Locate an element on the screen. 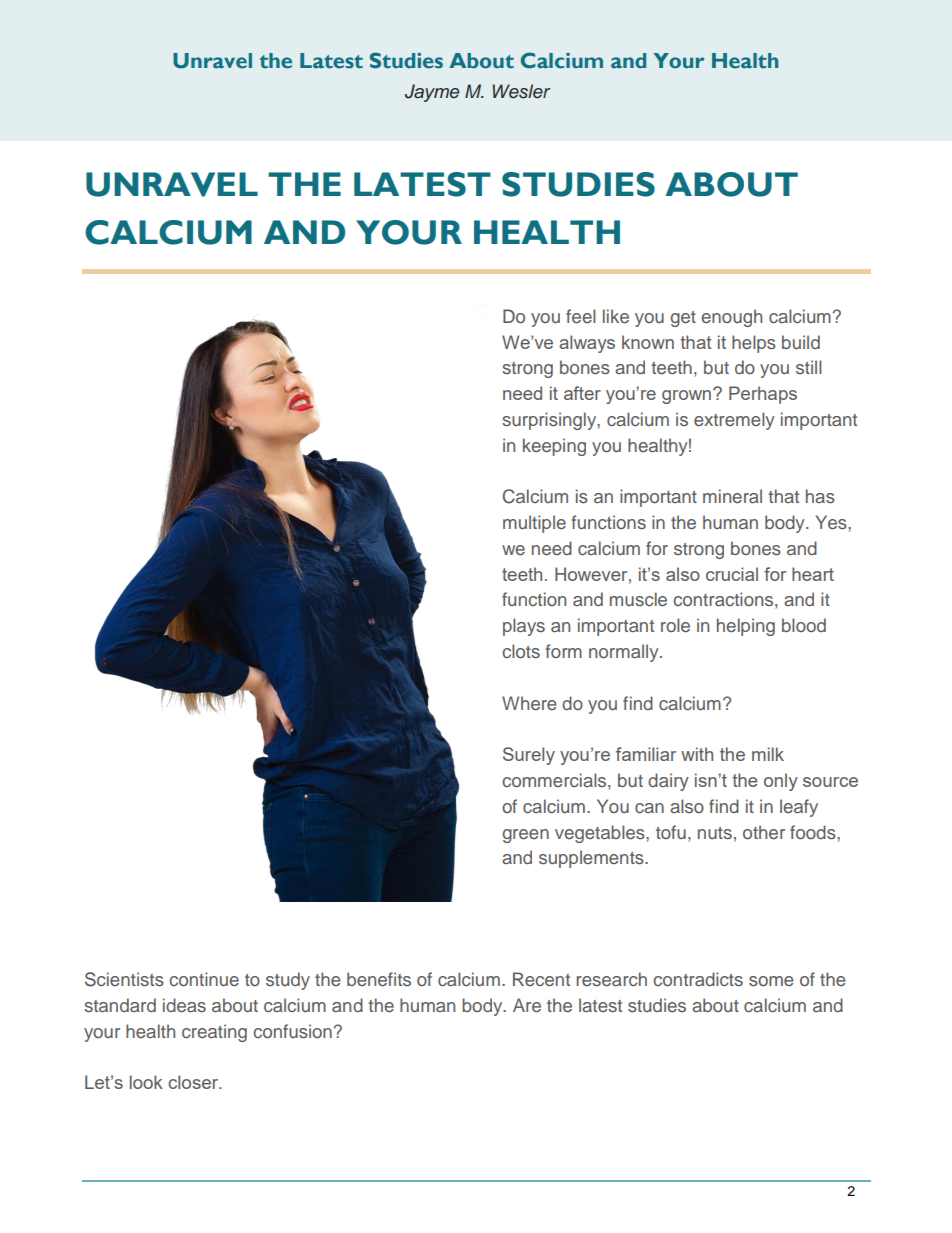 This screenshot has width=952, height=1233. feel is located at coordinates (581, 316).
